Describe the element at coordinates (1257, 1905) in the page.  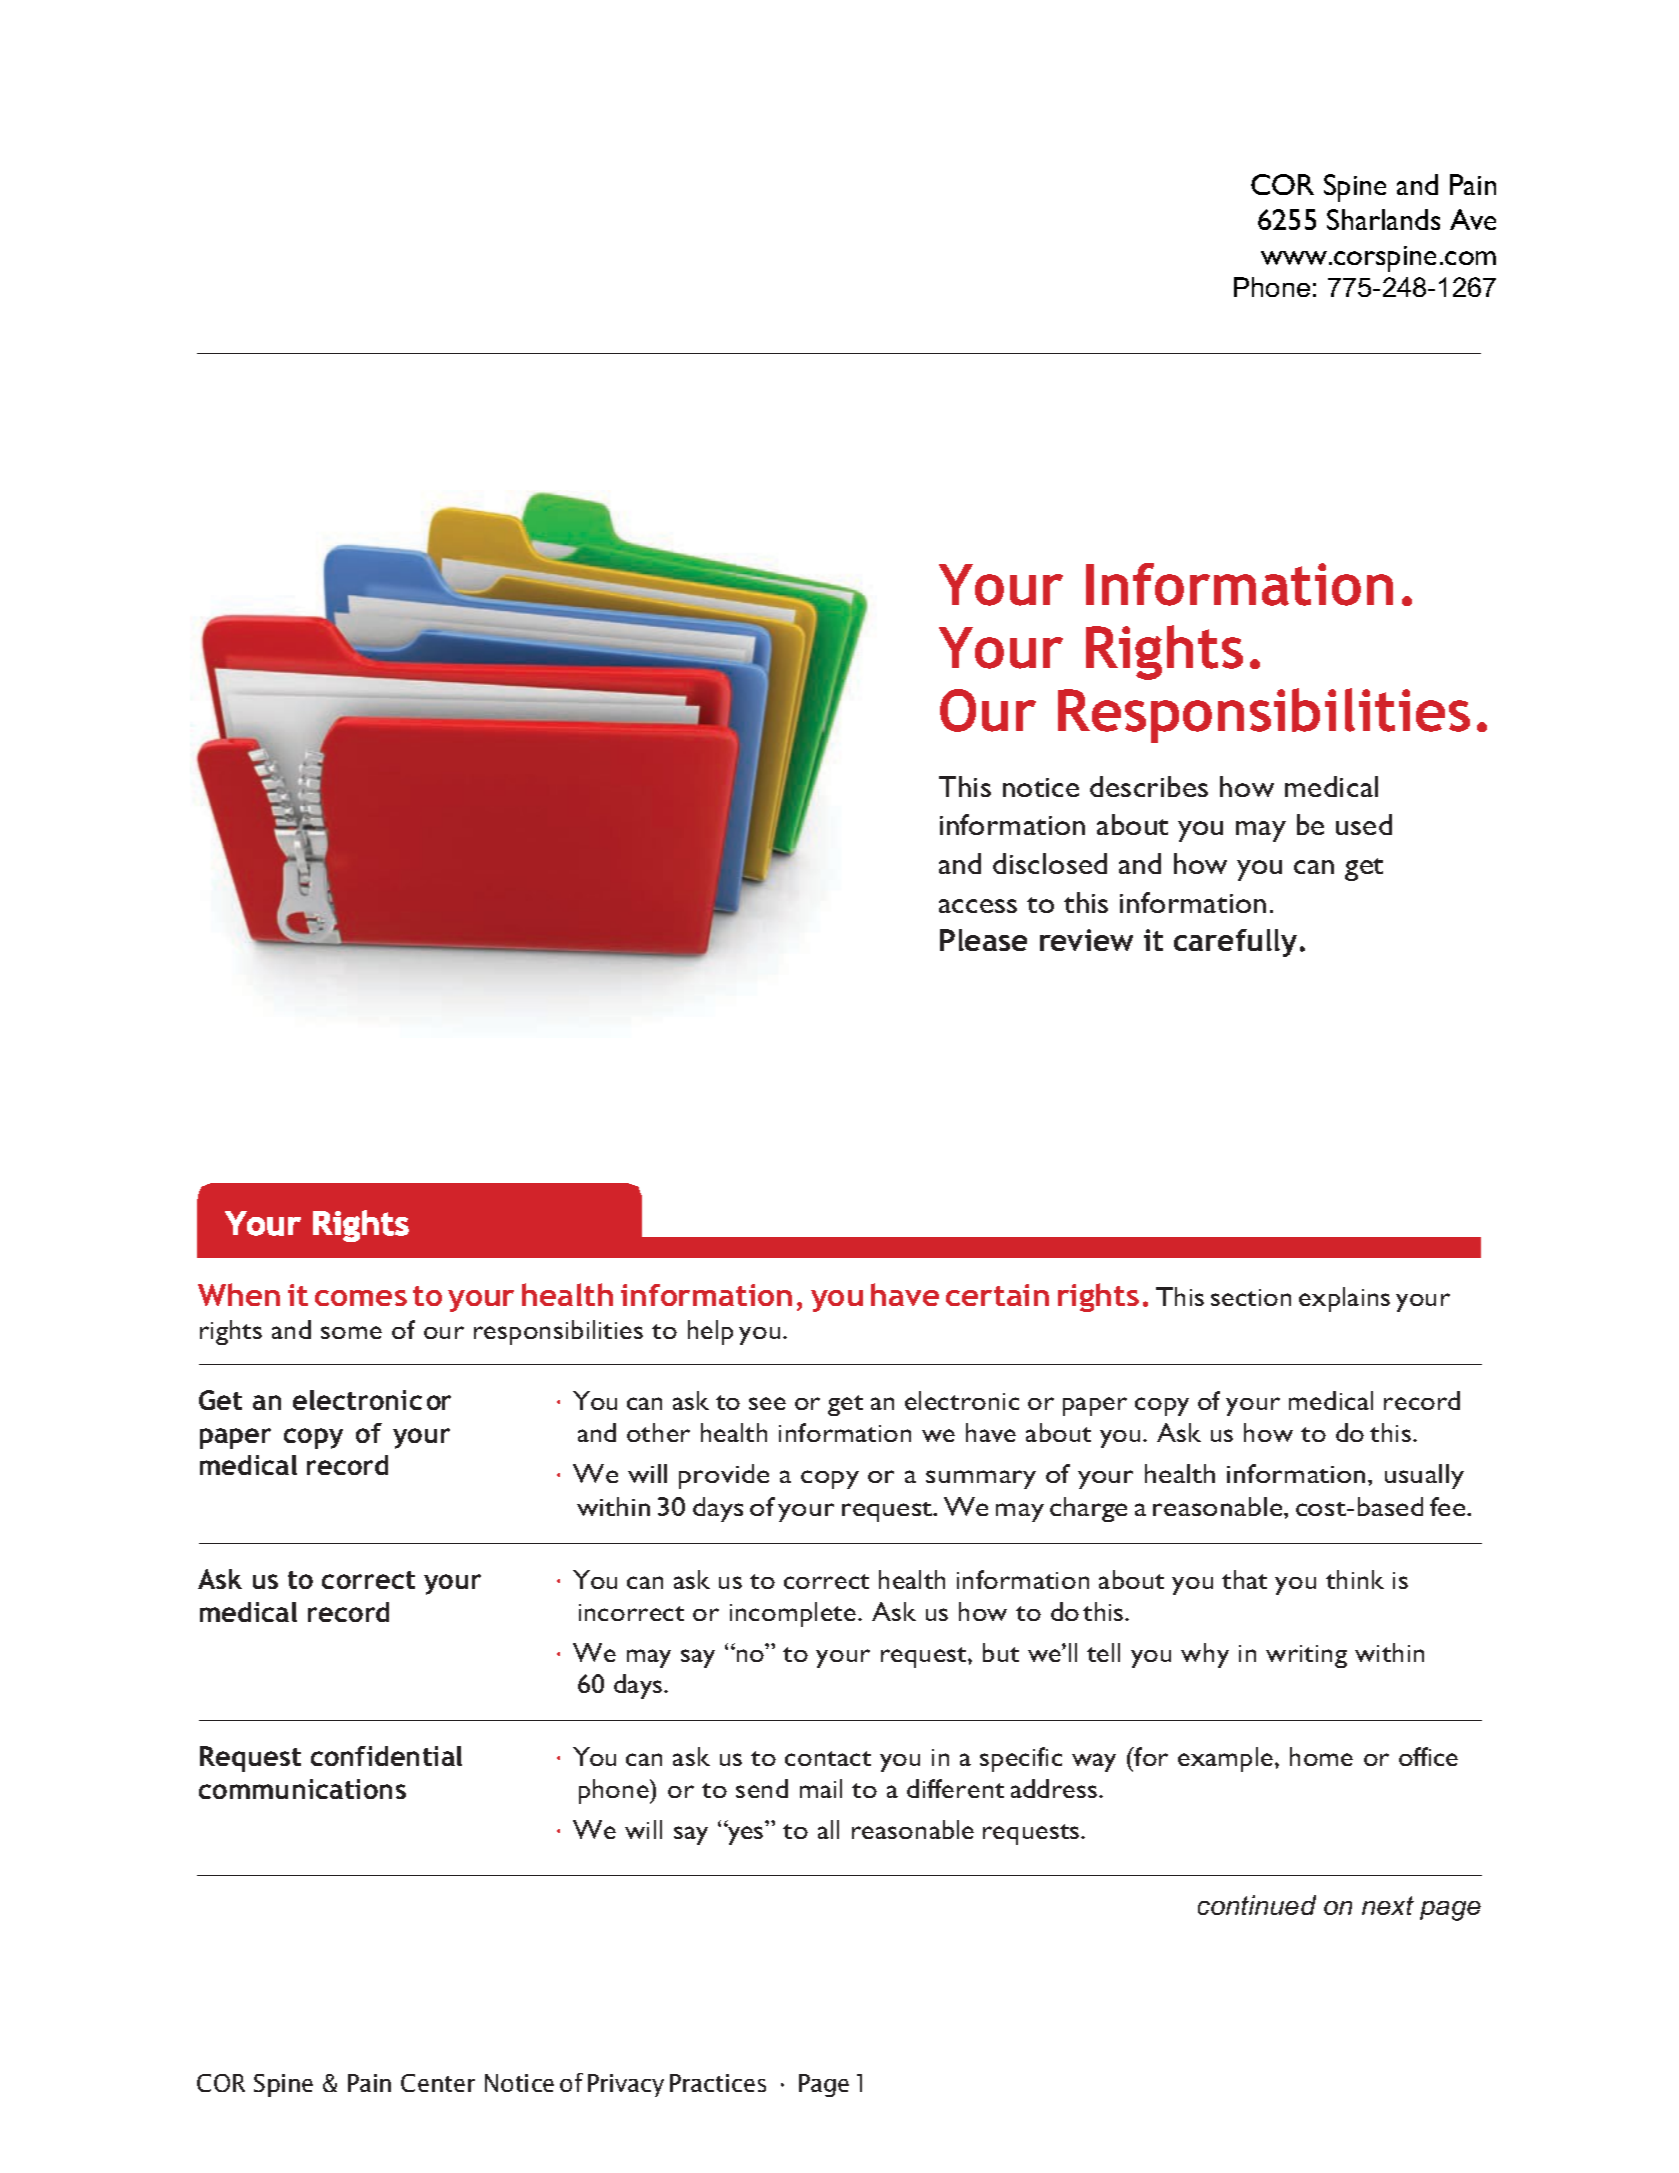
I see `continued` at that location.
